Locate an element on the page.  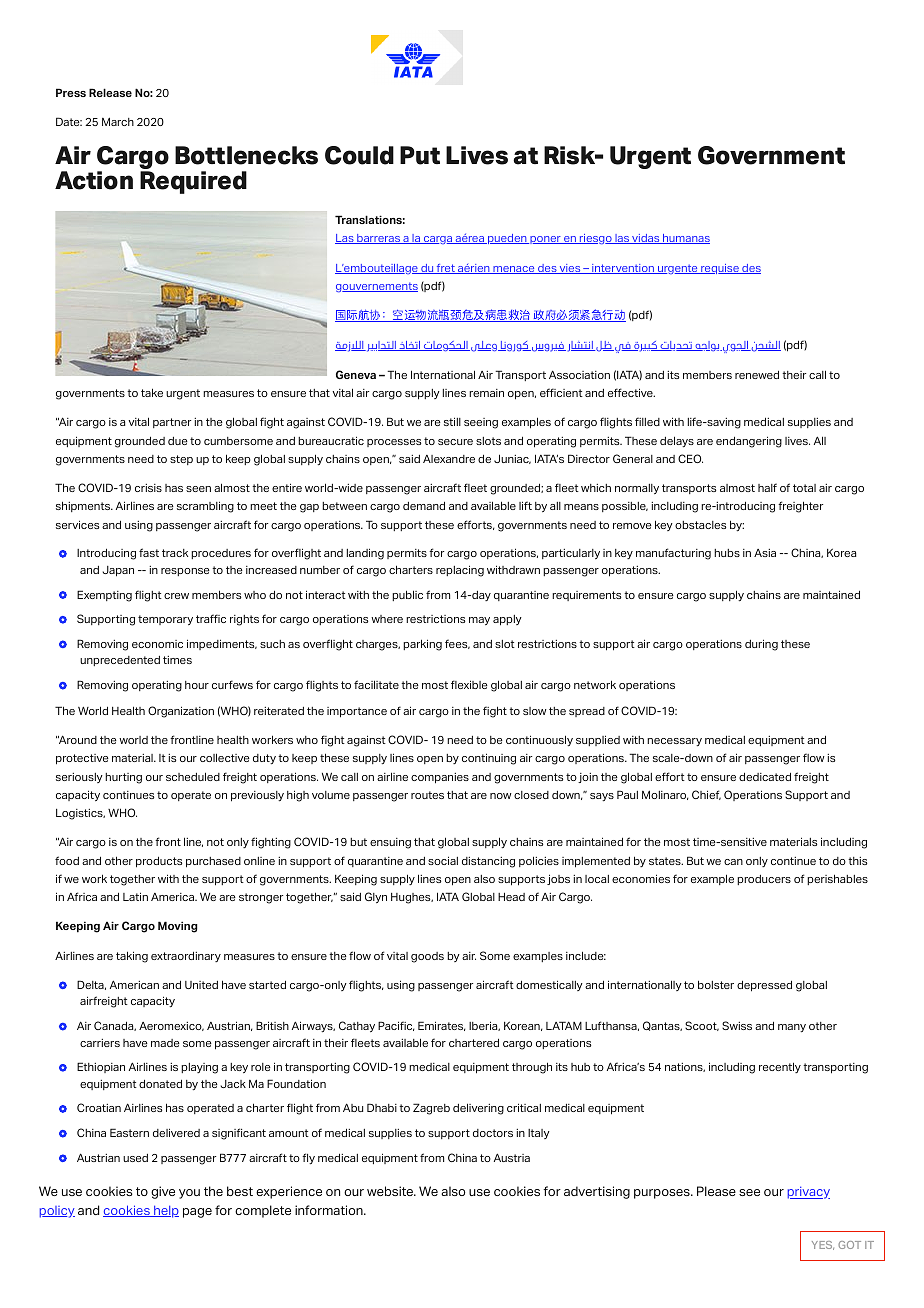
taking is located at coordinates (132, 957).
